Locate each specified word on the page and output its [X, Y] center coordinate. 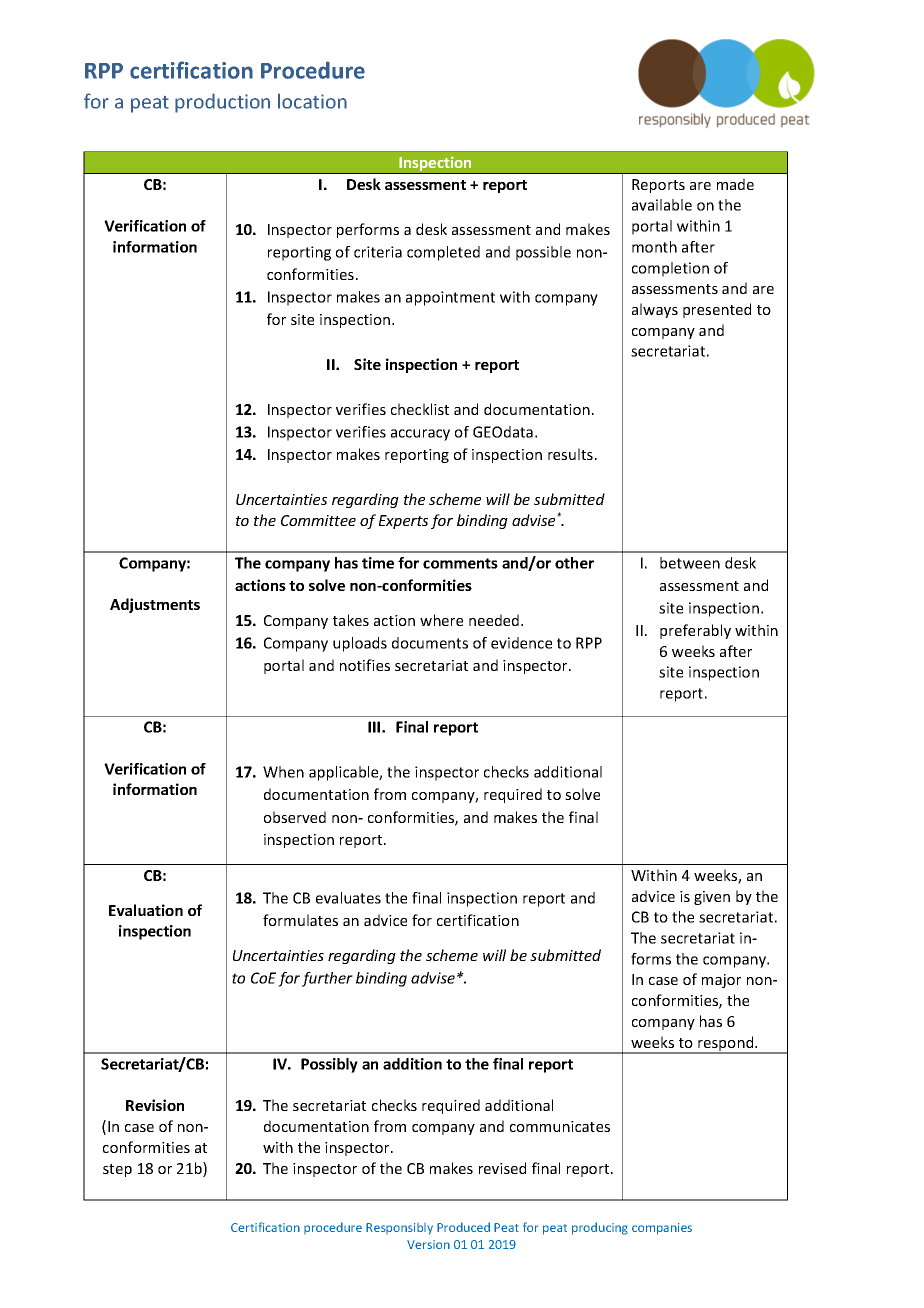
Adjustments [155, 605]
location [312, 101]
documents [430, 643]
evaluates [348, 898]
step [117, 1170]
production [222, 103]
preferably [695, 631]
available [662, 205]
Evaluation [146, 910]
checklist [420, 409]
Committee [318, 520]
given [712, 898]
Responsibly [399, 1229]
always [655, 310]
